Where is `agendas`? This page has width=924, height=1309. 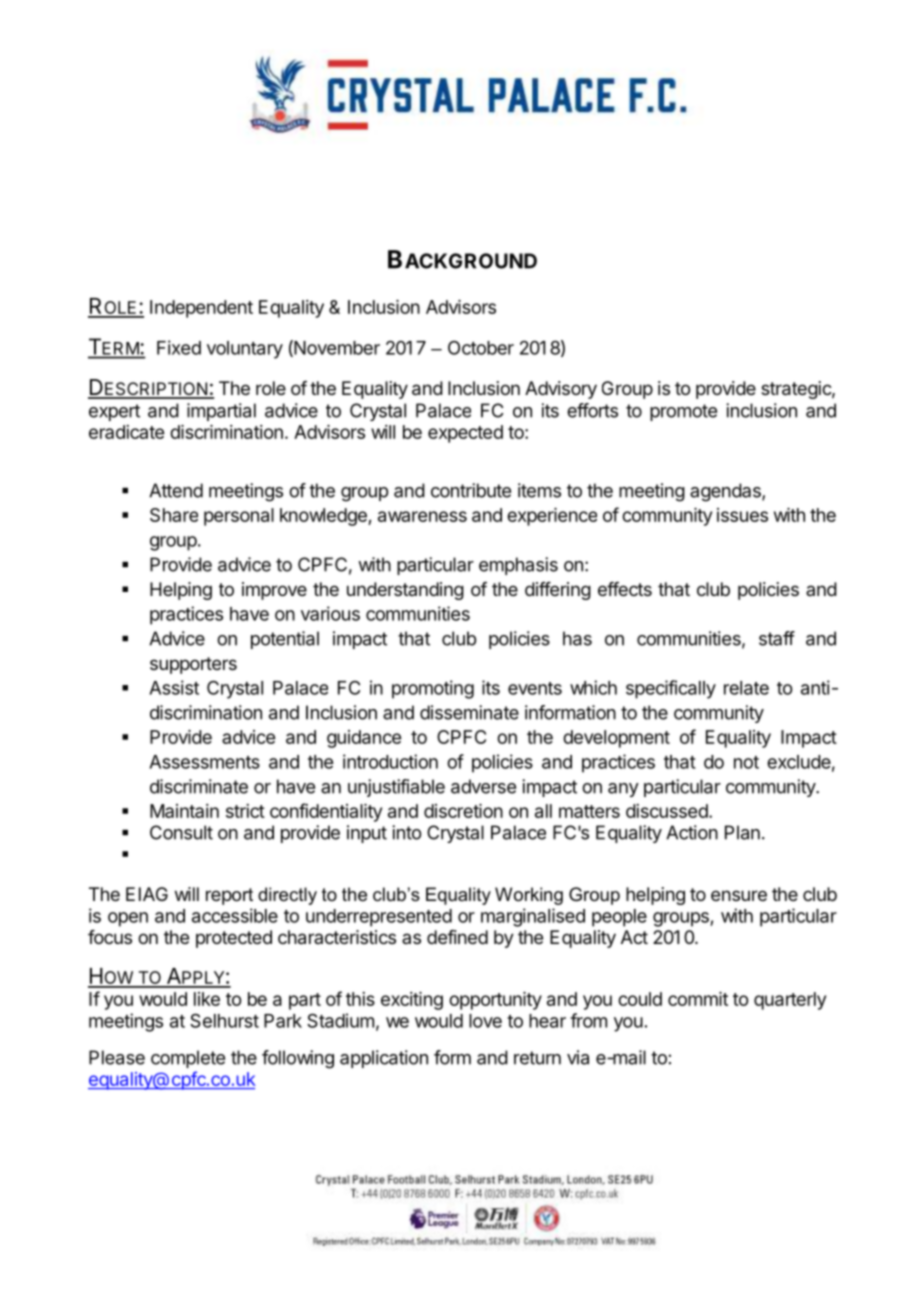
agendas is located at coordinates (726, 492).
